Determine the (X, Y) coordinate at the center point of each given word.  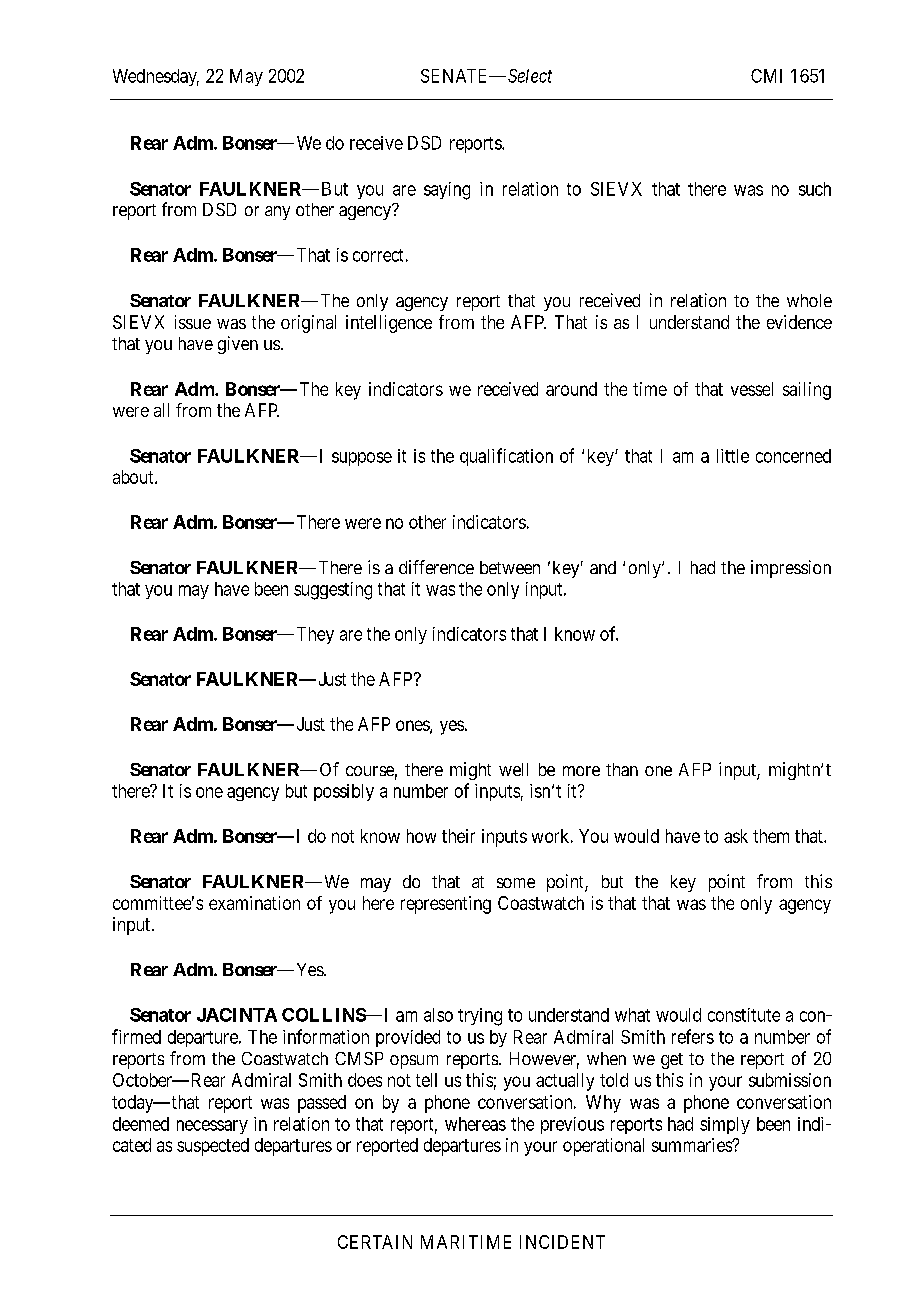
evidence (799, 322)
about (134, 477)
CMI (766, 76)
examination (254, 903)
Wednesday (156, 77)
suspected (213, 1147)
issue (193, 322)
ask (736, 836)
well (513, 769)
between (510, 567)
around (571, 389)
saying (447, 191)
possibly (344, 792)
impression (791, 569)
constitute (744, 1015)
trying (480, 1017)
